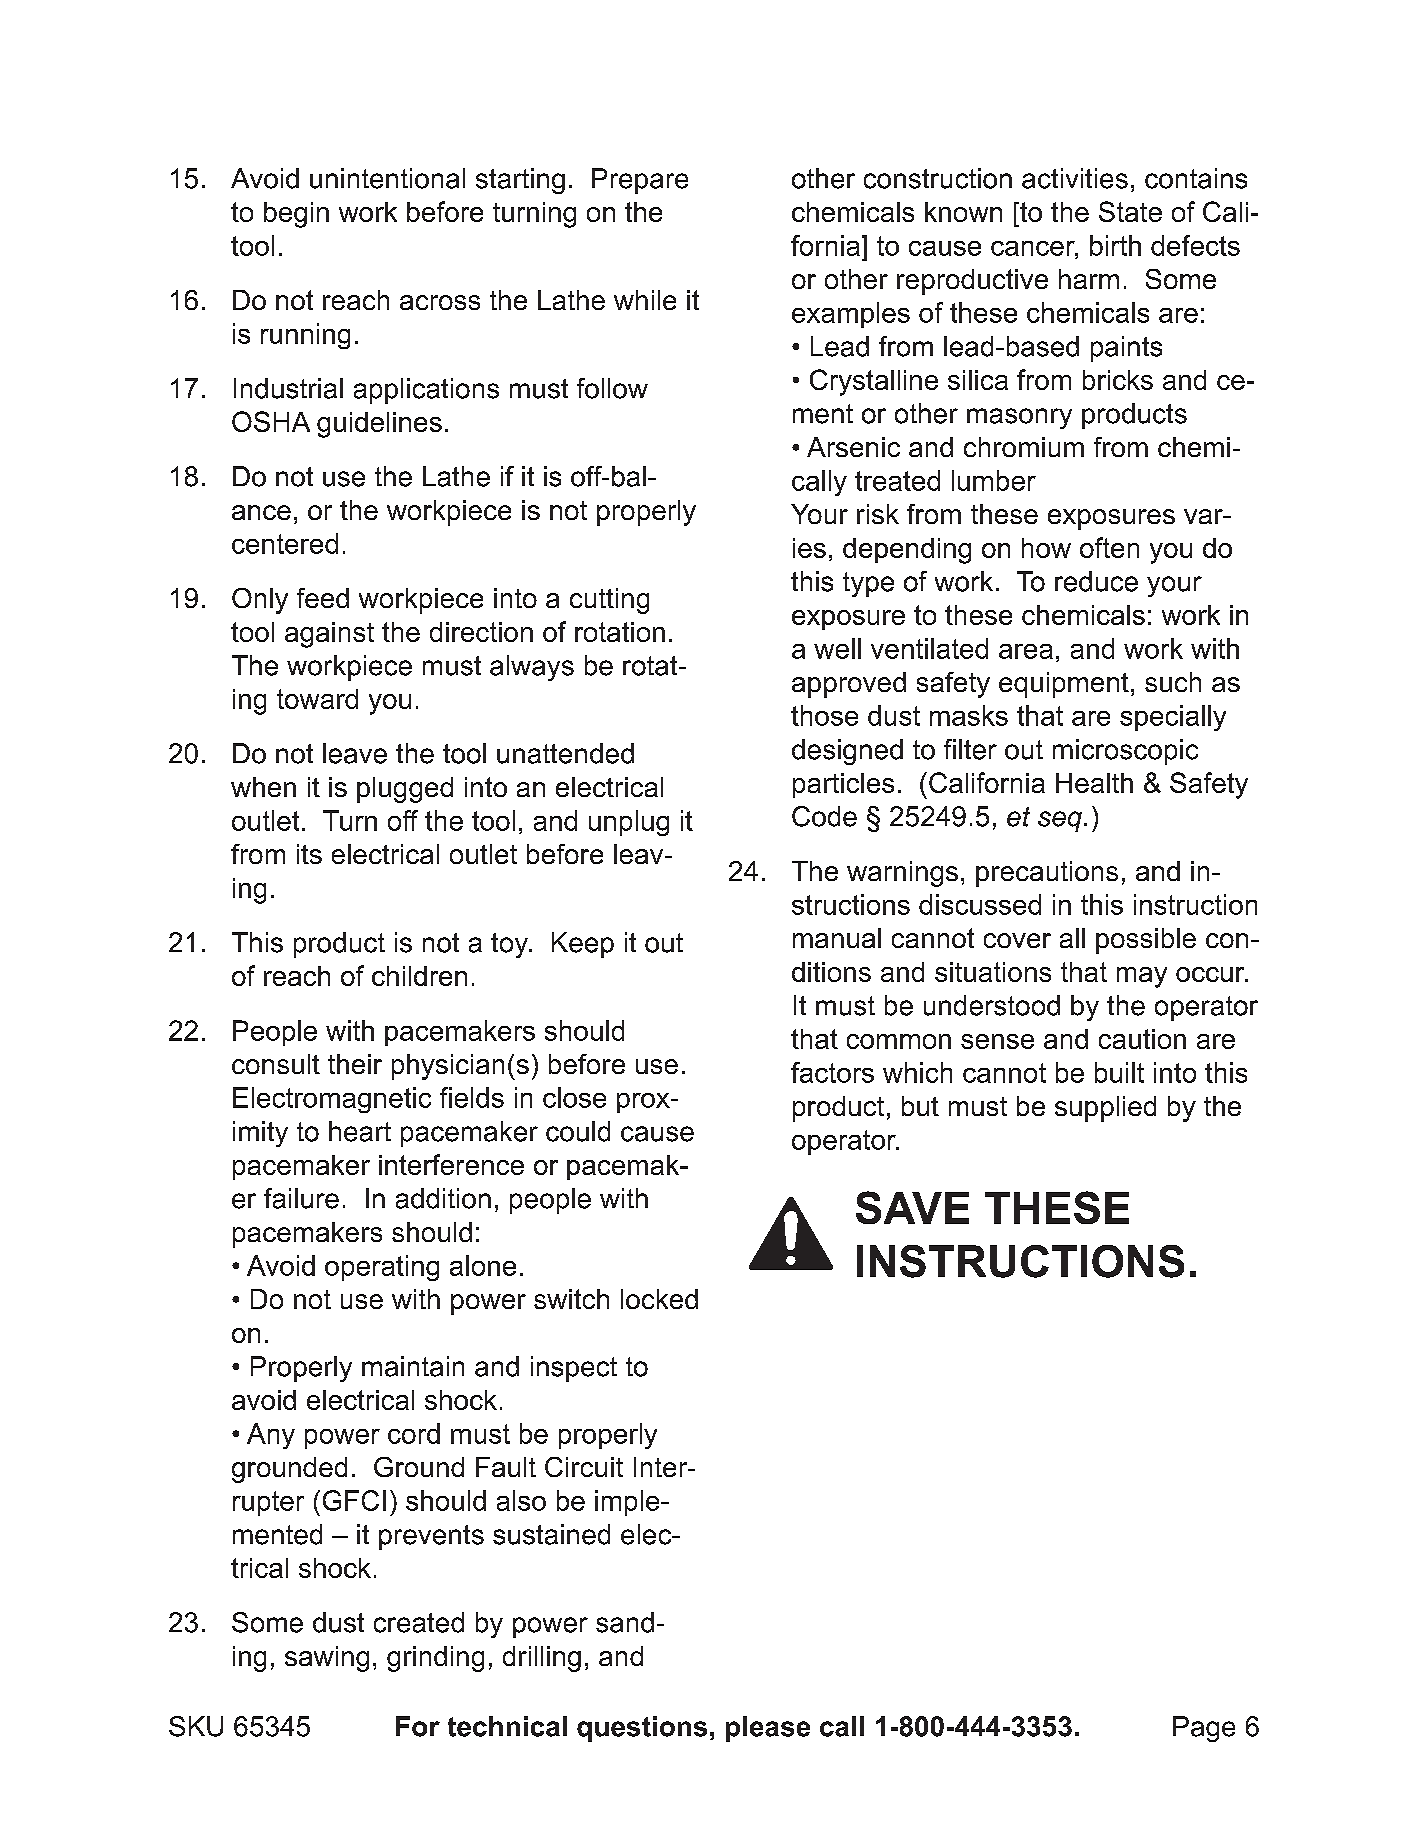 The image size is (1428, 1847). I want to click on children, so click(419, 976).
